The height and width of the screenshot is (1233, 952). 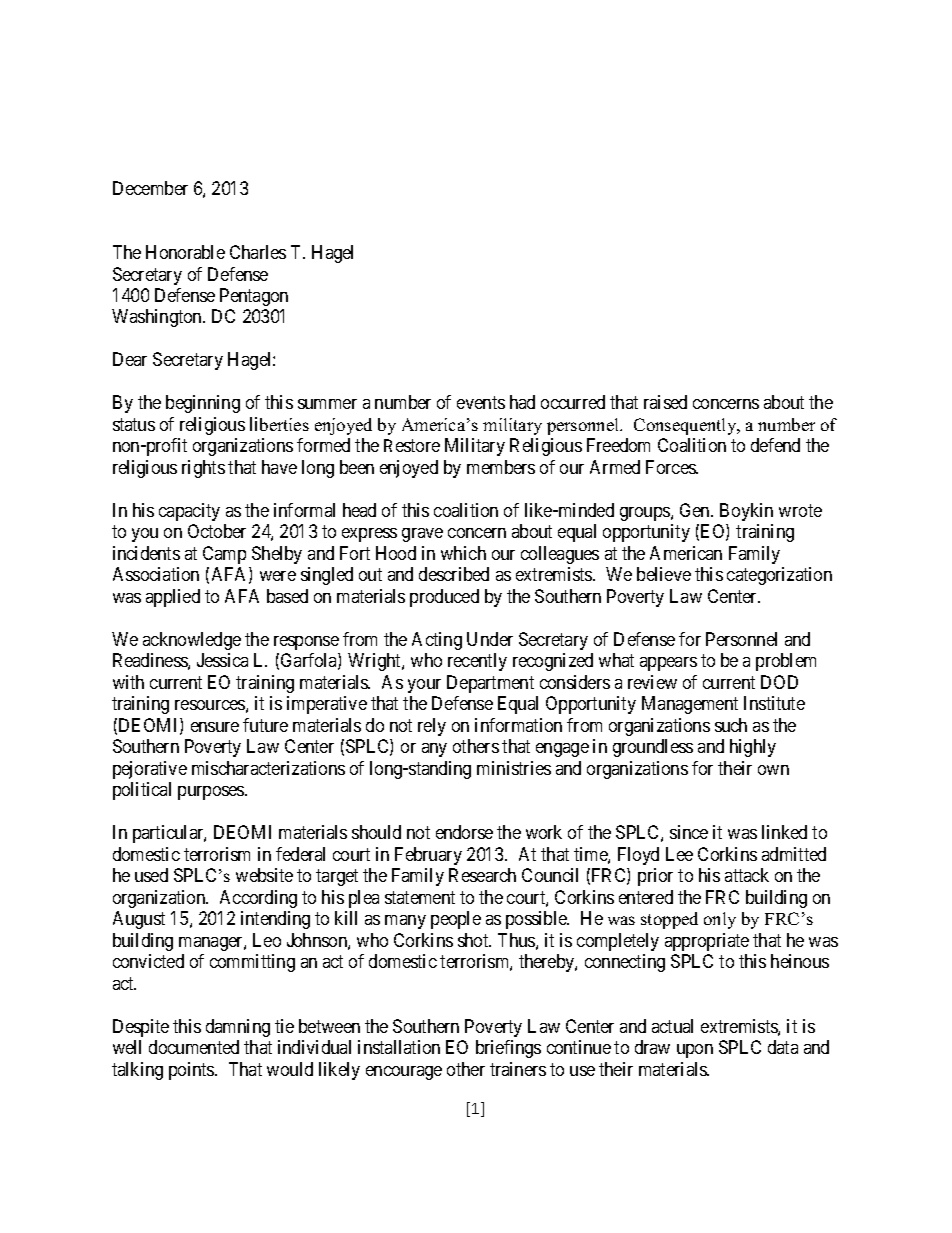 What do you see at coordinates (665, 402) in the screenshot?
I see `raised` at bounding box center [665, 402].
